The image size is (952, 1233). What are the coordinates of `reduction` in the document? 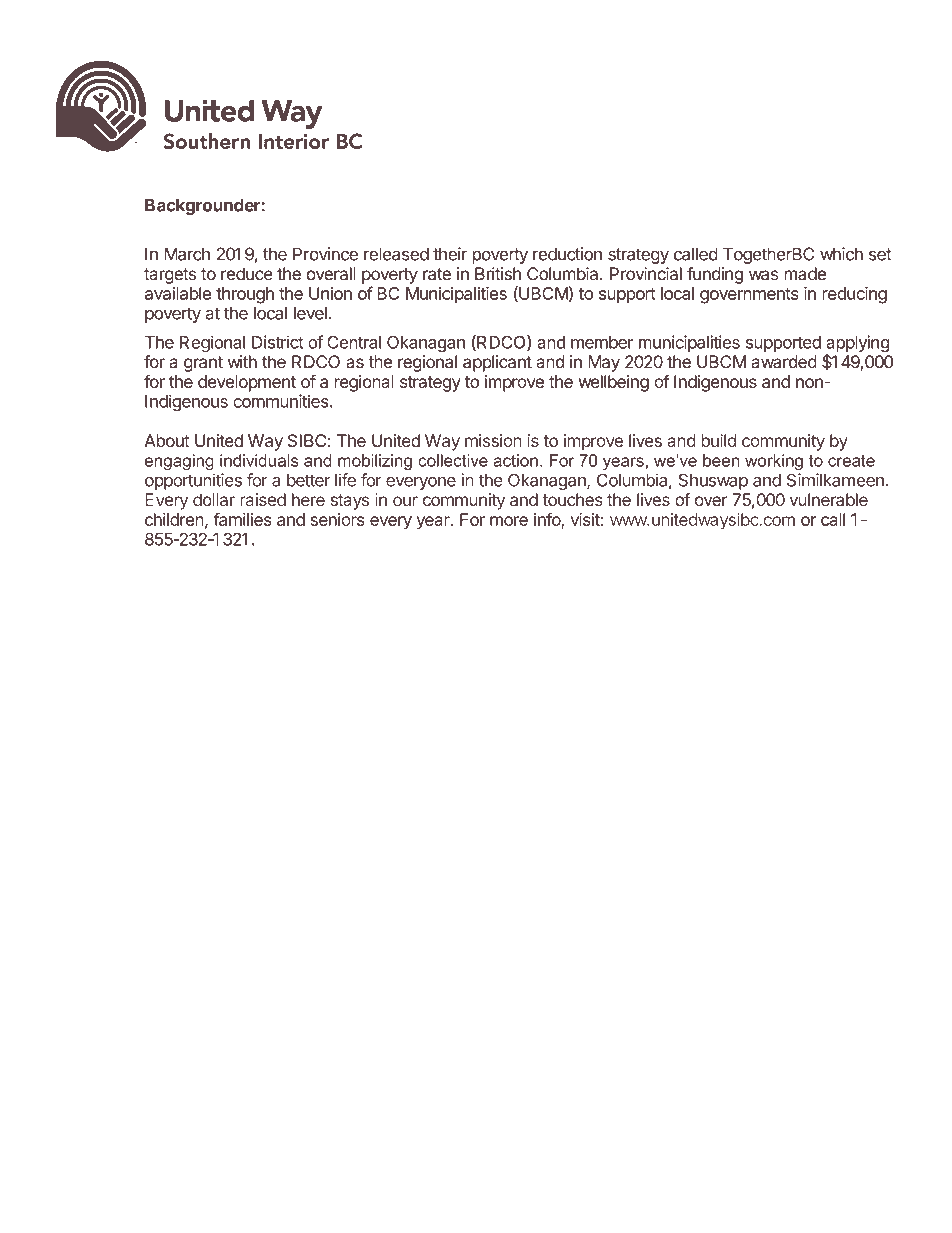 It's located at (567, 254).
